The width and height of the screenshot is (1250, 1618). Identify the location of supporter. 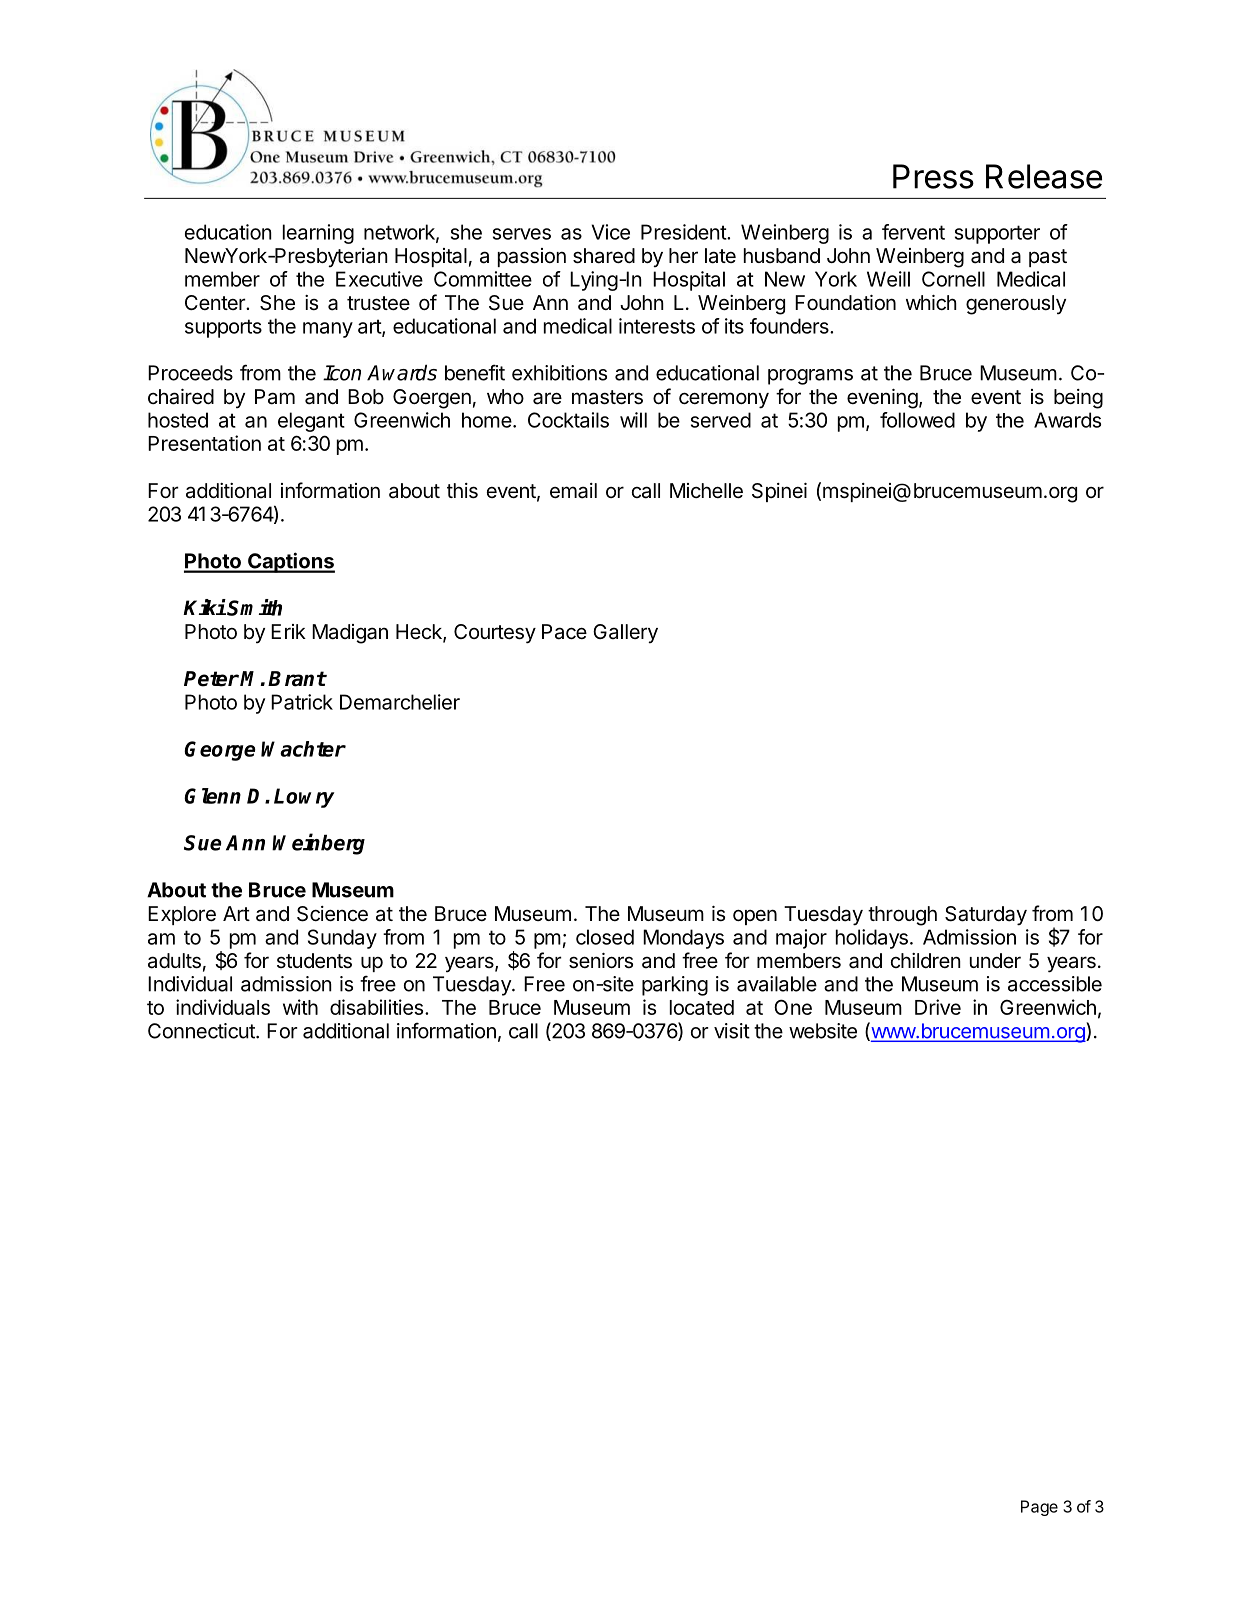
(997, 234).
